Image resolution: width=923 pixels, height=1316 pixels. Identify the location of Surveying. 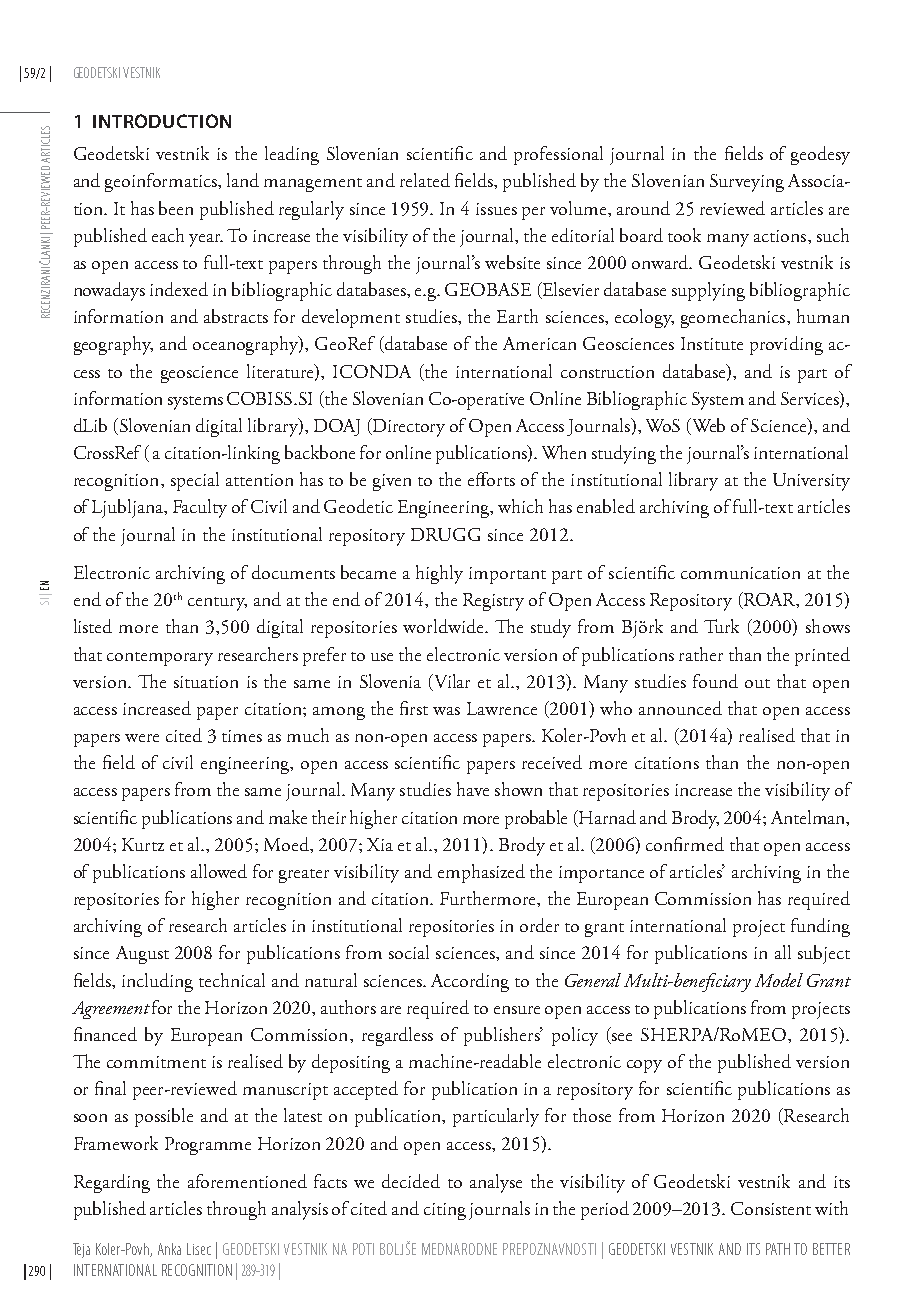
(747, 183).
